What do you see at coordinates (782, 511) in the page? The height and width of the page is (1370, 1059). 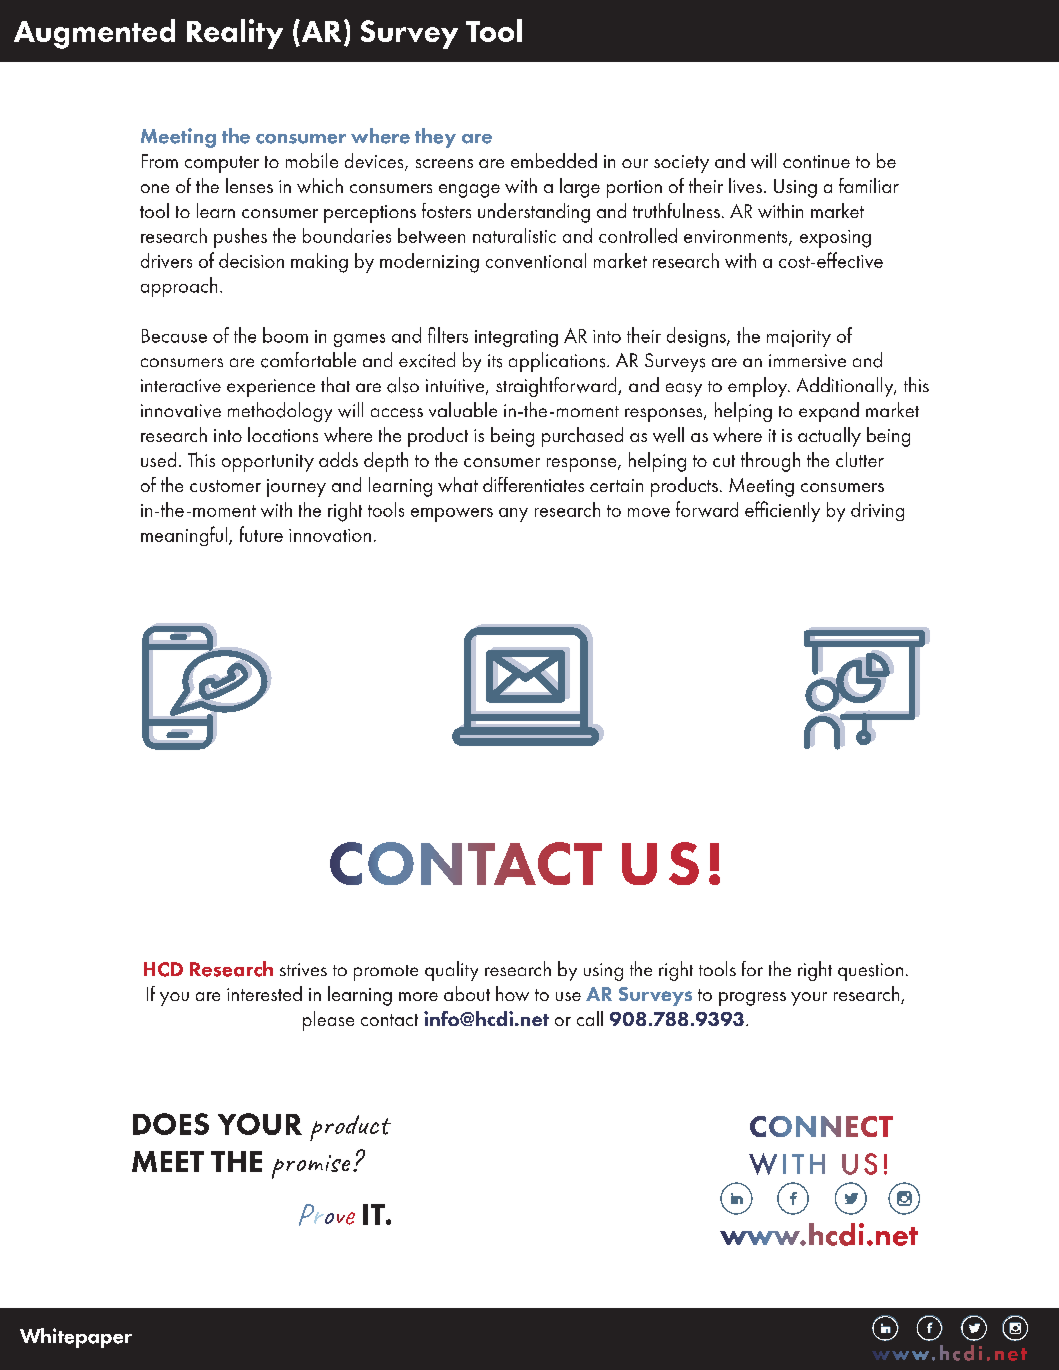 I see `efficiently` at bounding box center [782, 511].
